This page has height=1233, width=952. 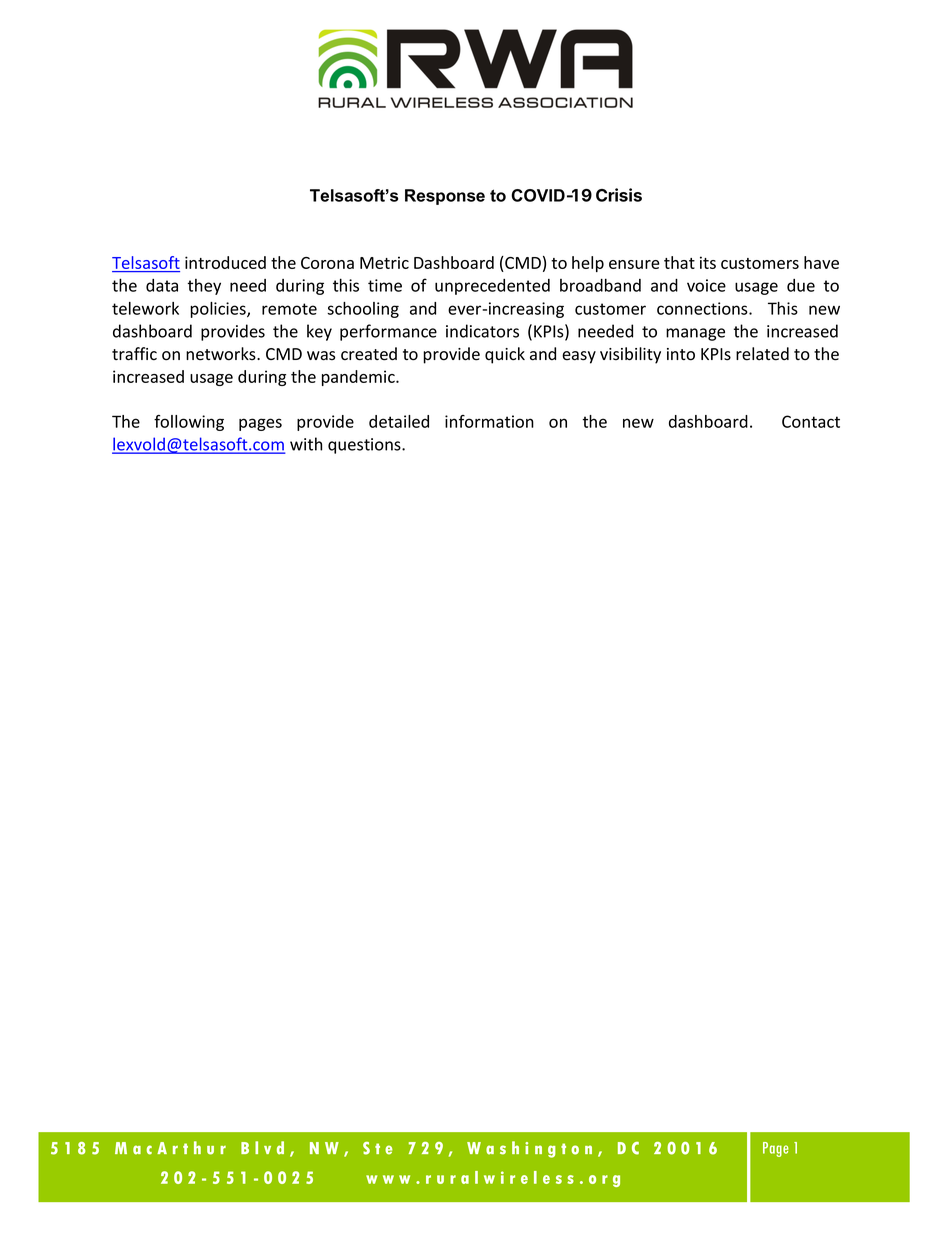 I want to click on Crisis, so click(x=619, y=195).
